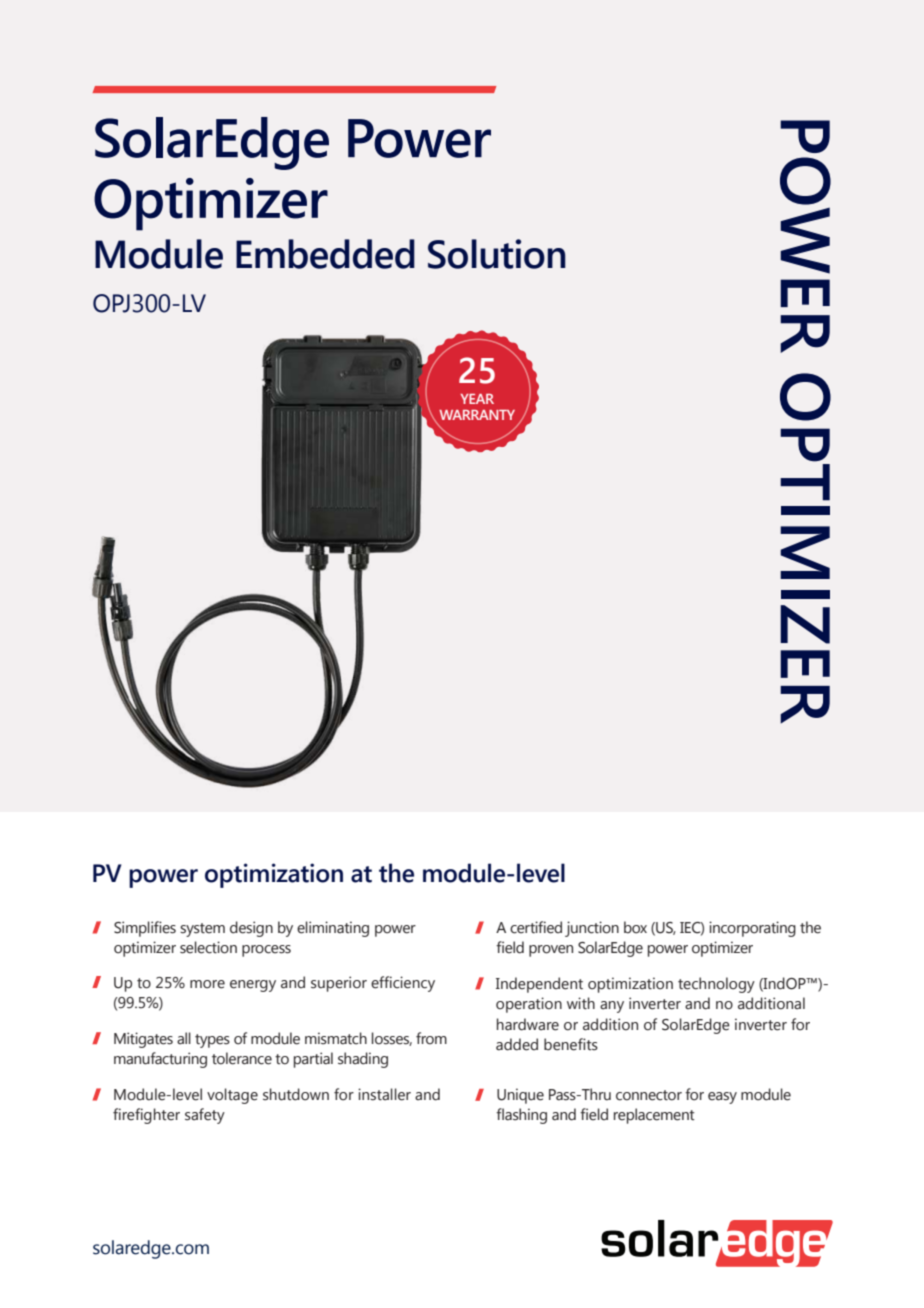 The height and width of the document is (1308, 924). What do you see at coordinates (592, 929) in the document?
I see `junction` at bounding box center [592, 929].
